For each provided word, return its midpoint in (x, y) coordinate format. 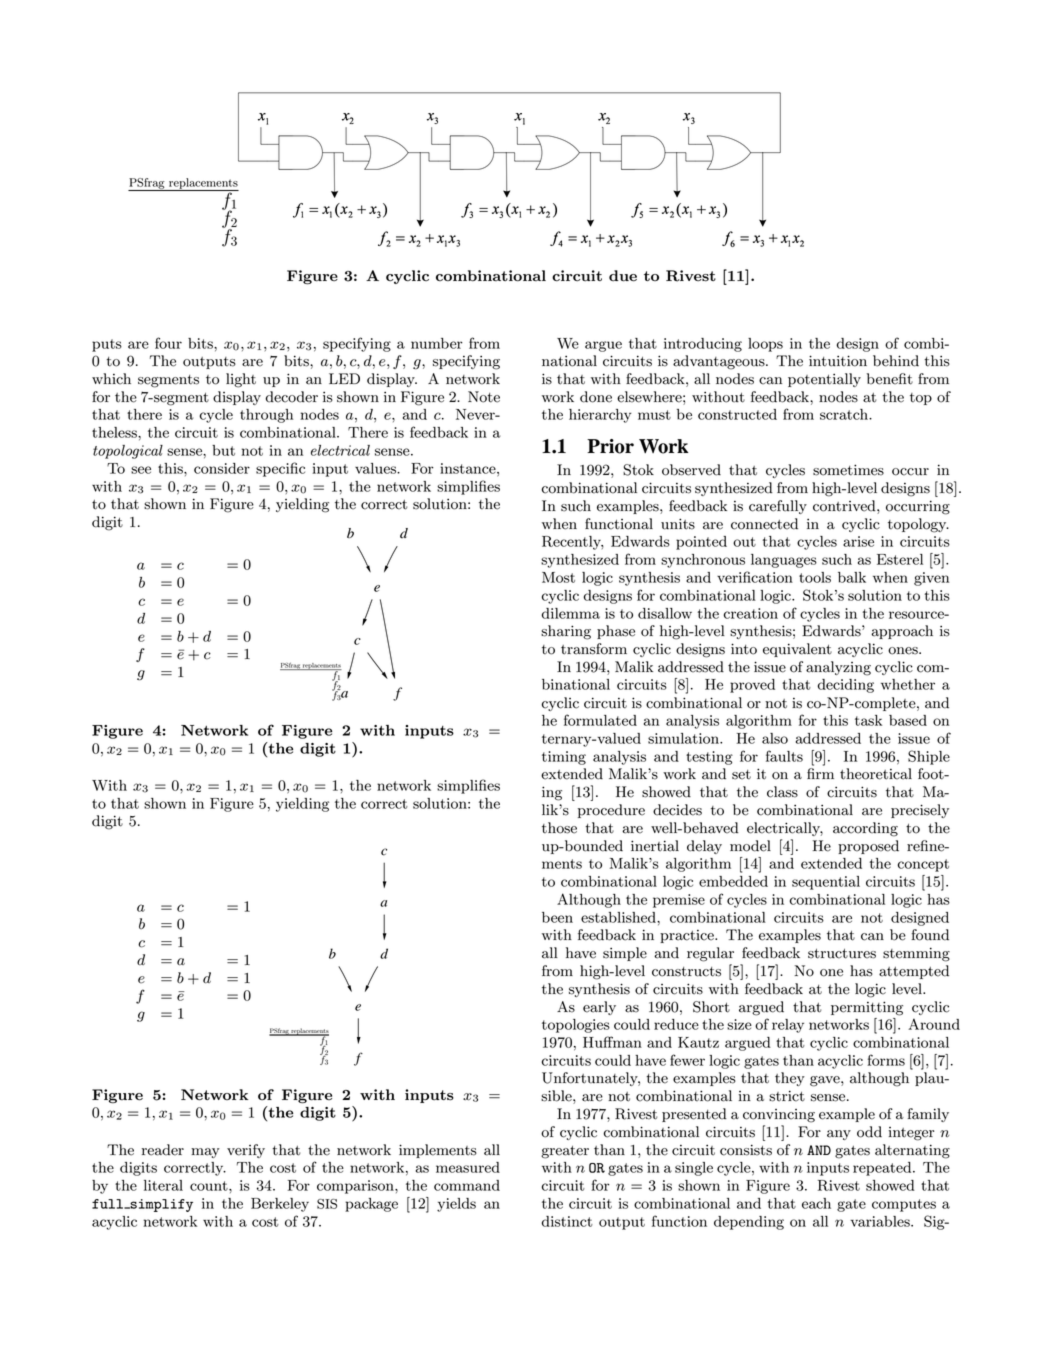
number (437, 343)
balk (852, 577)
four (168, 343)
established (619, 917)
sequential (826, 883)
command (467, 1185)
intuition (838, 361)
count (210, 1186)
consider (222, 468)
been (557, 917)
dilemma (570, 613)
